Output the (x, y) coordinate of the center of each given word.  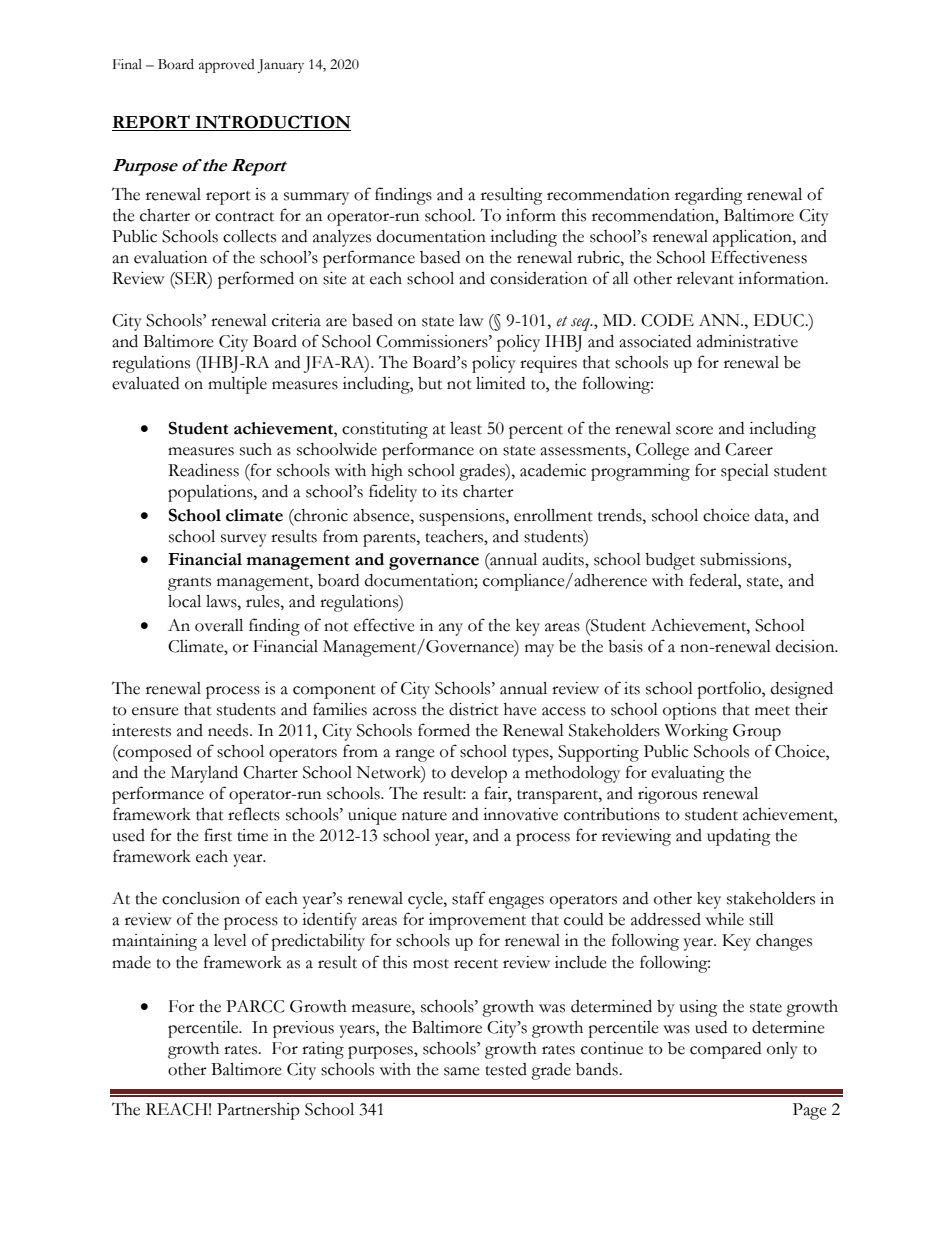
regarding (709, 196)
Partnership (258, 1111)
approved (227, 66)
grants (189, 584)
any (451, 629)
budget (670, 561)
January (280, 66)
